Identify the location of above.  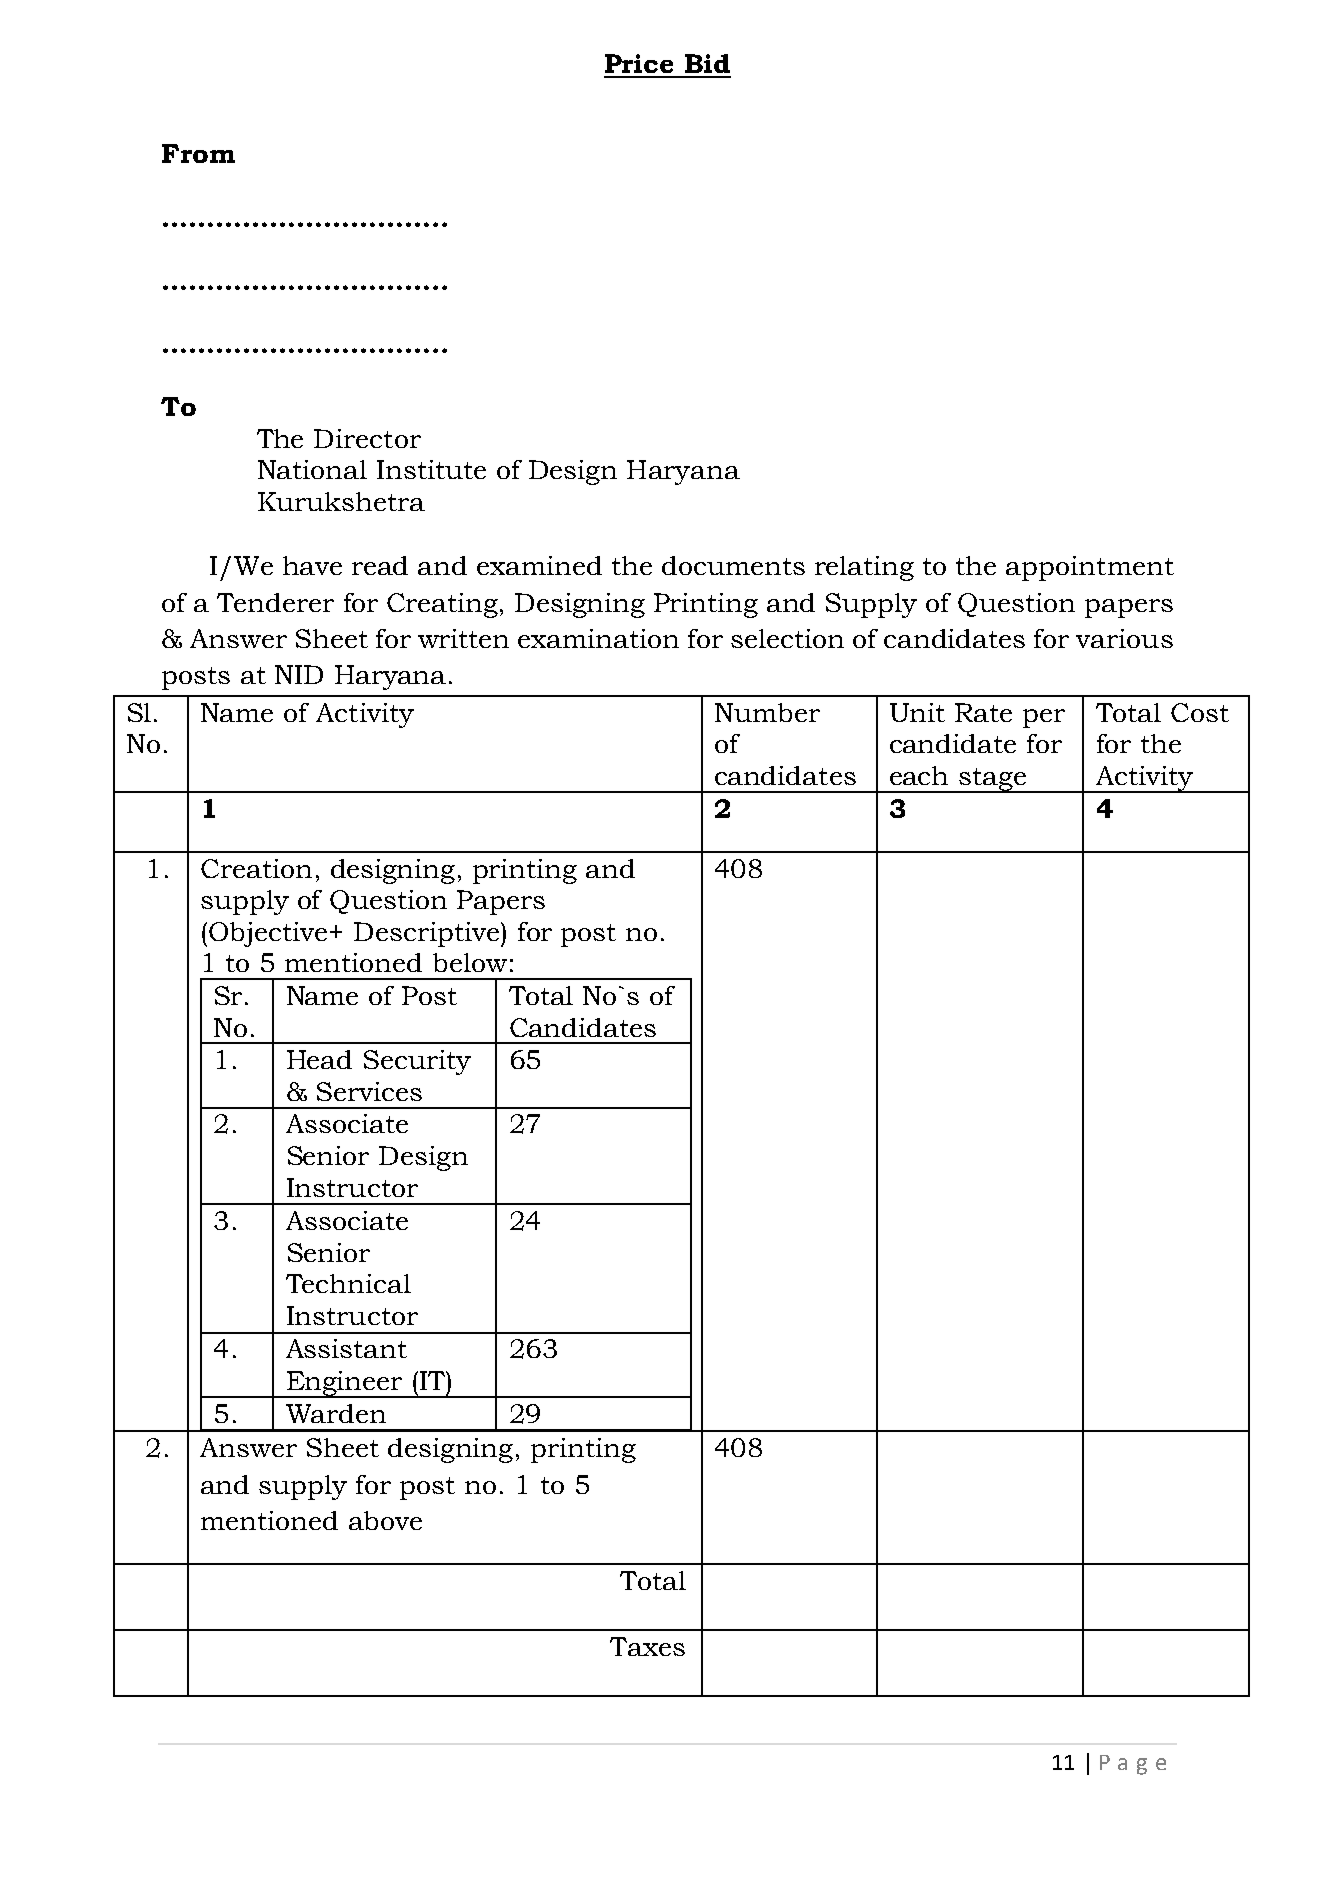
(385, 1520).
